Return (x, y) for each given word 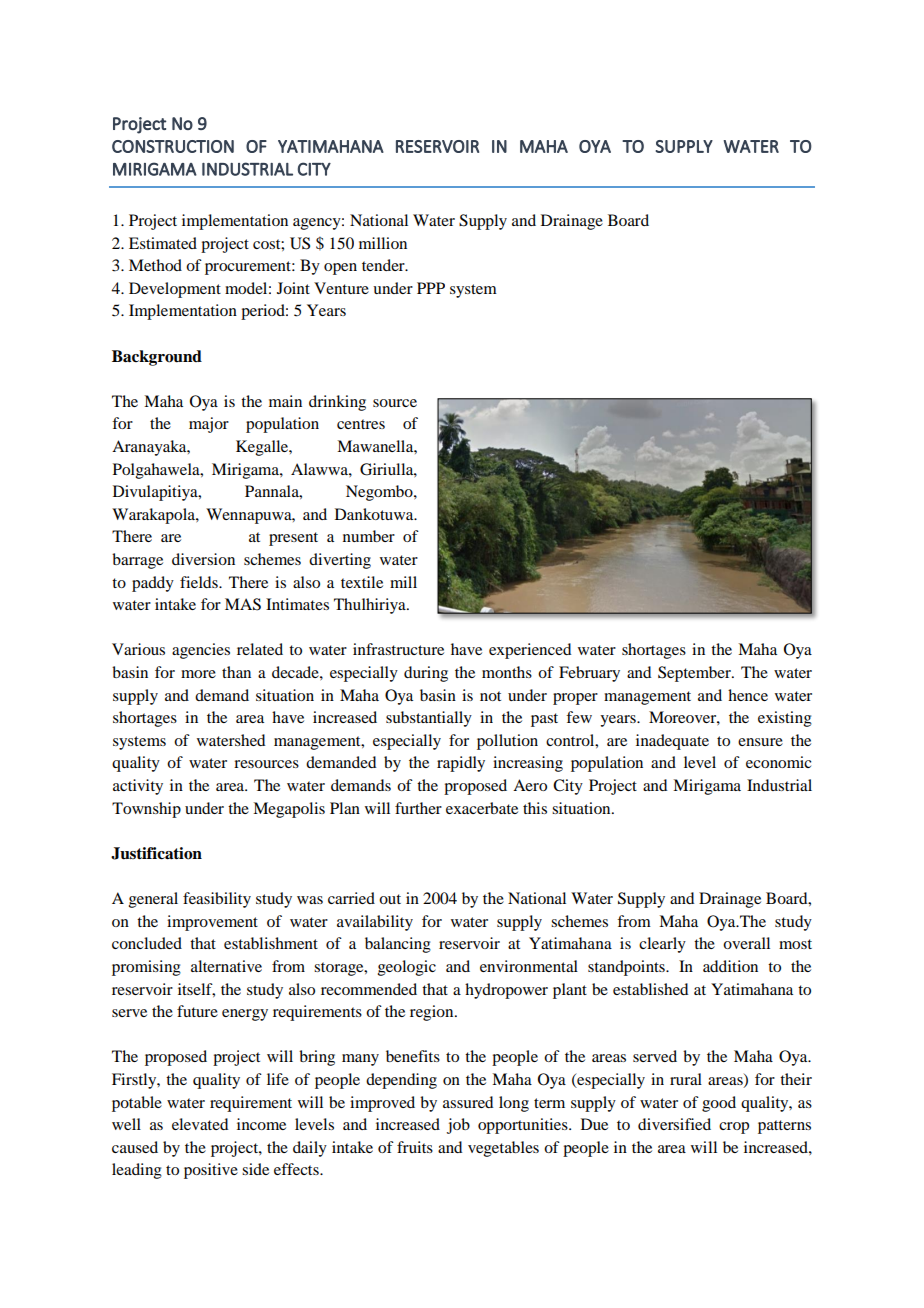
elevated (200, 1124)
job (458, 1126)
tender (384, 265)
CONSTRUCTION (173, 146)
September (695, 674)
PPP (431, 288)
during (426, 674)
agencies (201, 651)
